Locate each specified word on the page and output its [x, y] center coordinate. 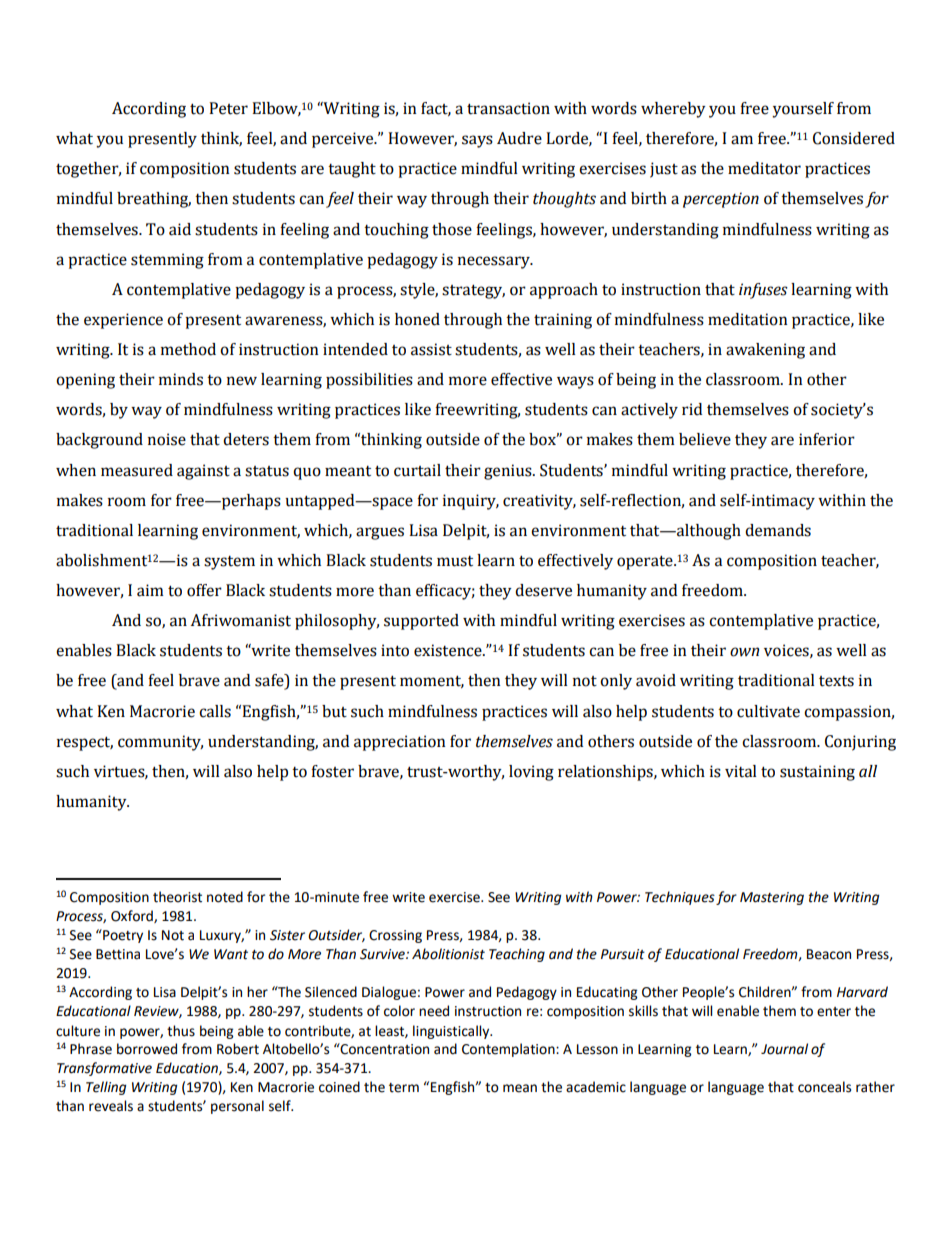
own [744, 652]
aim [150, 590]
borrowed [147, 1049]
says [477, 141]
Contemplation [509, 1050]
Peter [228, 108]
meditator [764, 168]
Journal [784, 1049]
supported [421, 622]
